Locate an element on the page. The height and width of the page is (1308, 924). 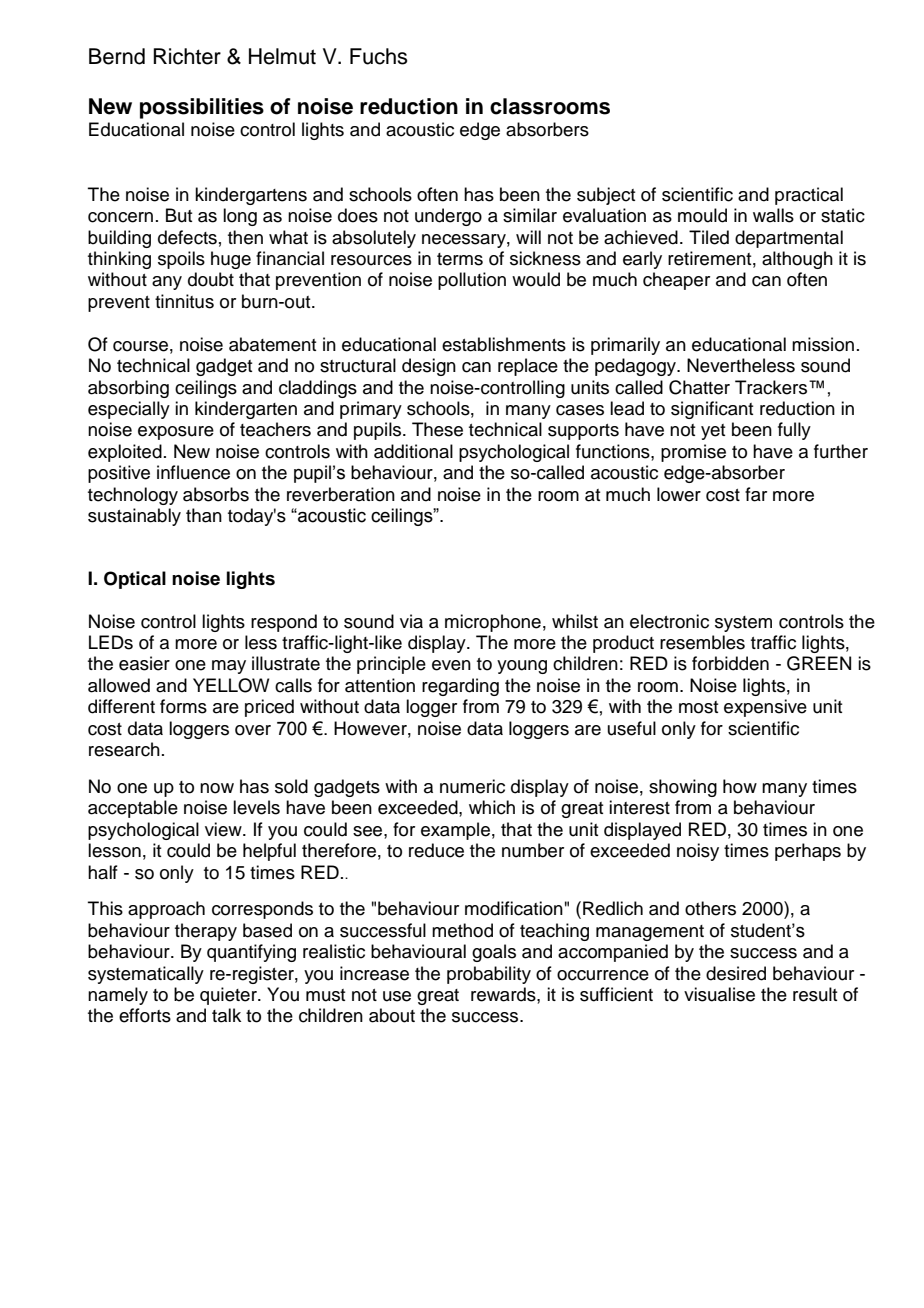
than is located at coordinates (204, 515).
